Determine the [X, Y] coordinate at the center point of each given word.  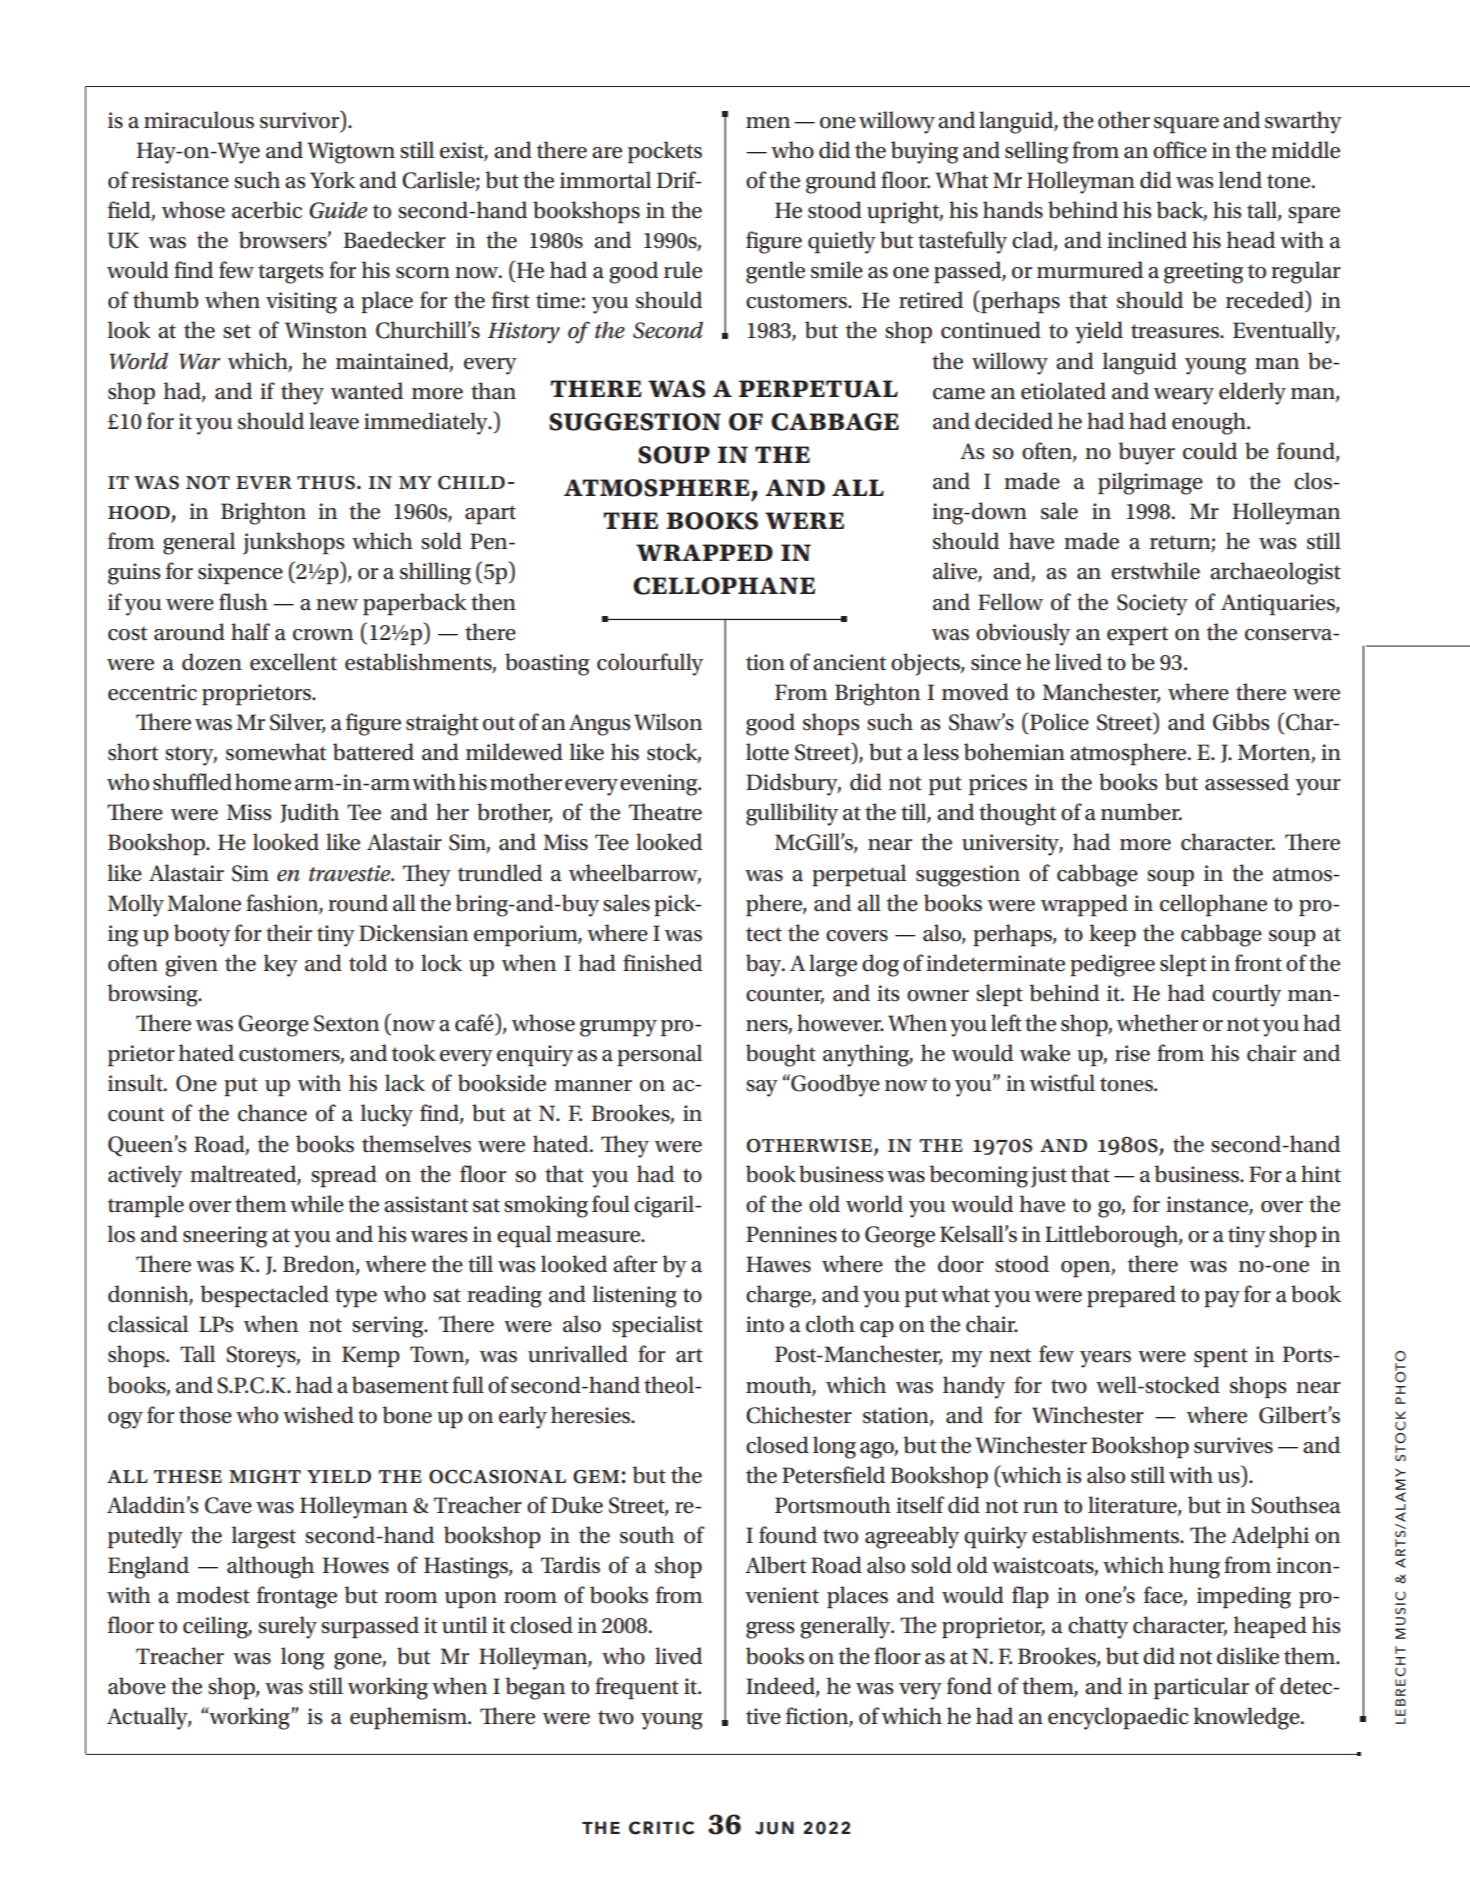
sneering [225, 1237]
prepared [1131, 1296]
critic [661, 1828]
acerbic [267, 210]
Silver [297, 723]
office [1180, 150]
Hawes [778, 1264]
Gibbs [1241, 722]
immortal [605, 180]
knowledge [1247, 1718]
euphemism [409, 1718]
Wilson [668, 722]
